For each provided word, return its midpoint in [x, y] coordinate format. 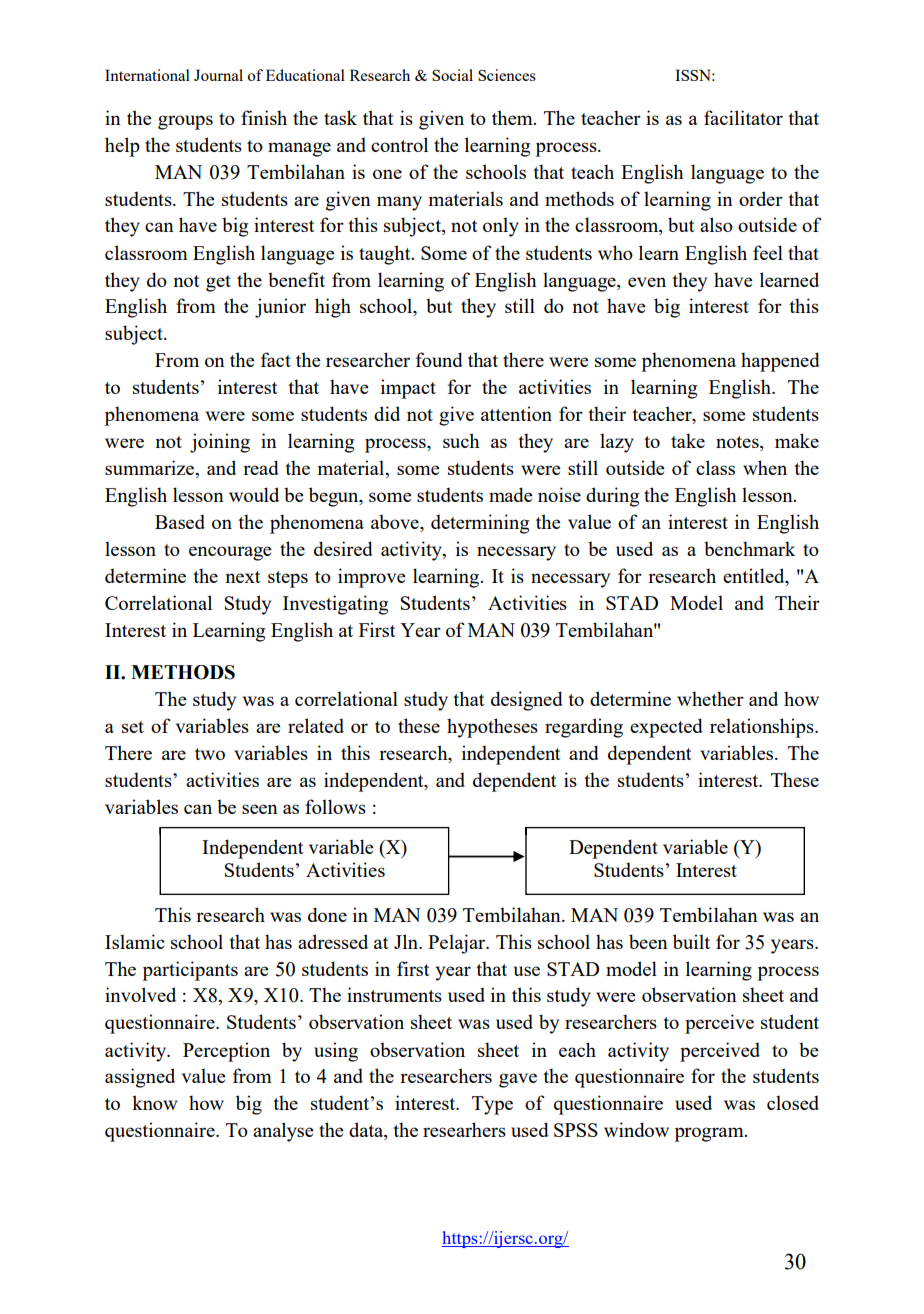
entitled [755, 577]
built [691, 941]
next [243, 577]
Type [492, 1105]
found [439, 359]
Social [452, 75]
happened [780, 362]
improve [372, 578]
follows [335, 806]
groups [185, 122]
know [154, 1102]
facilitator [743, 117]
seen [260, 809]
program [710, 1134]
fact [276, 359]
